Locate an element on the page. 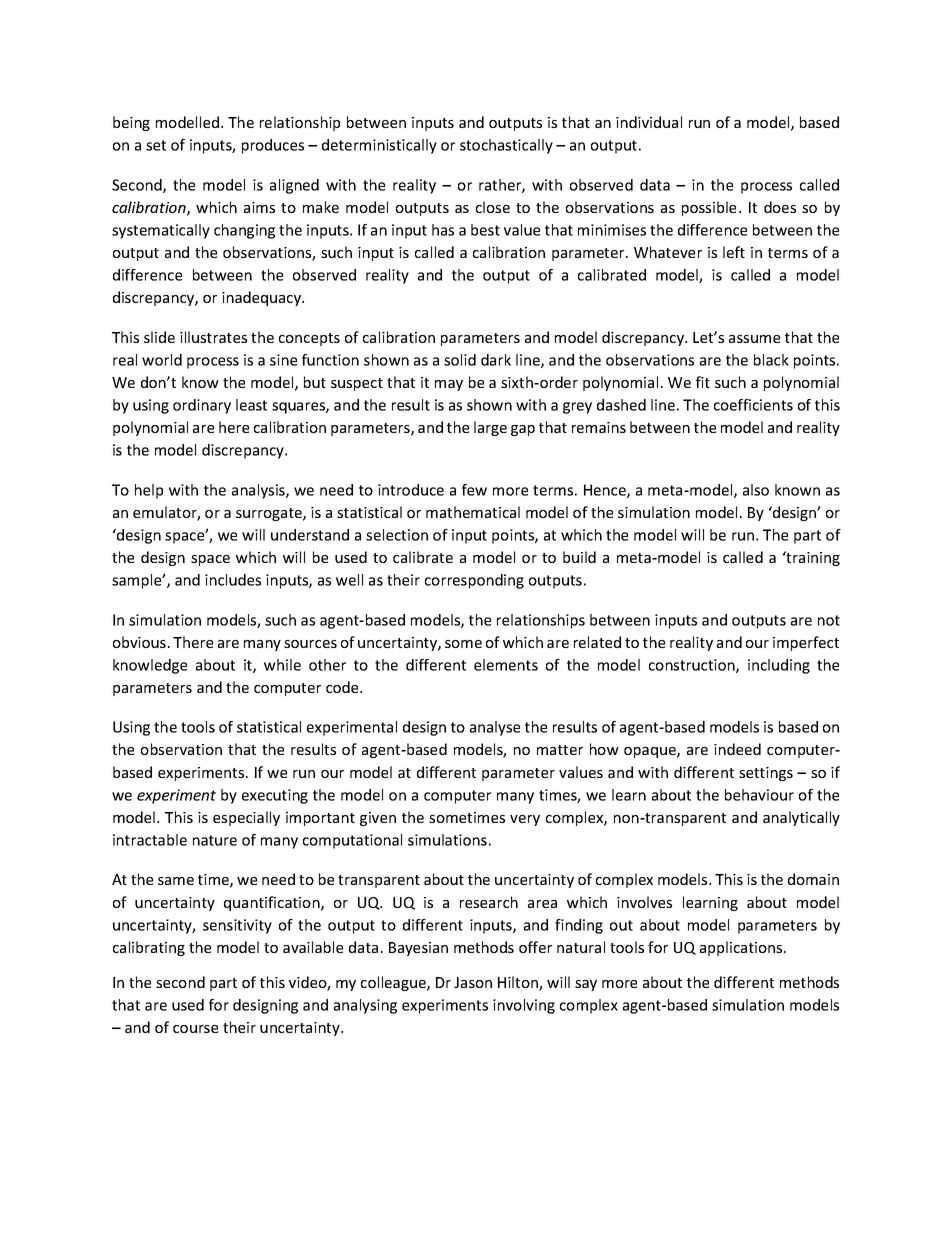 The image size is (952, 1233). stochastically is located at coordinates (506, 146).
